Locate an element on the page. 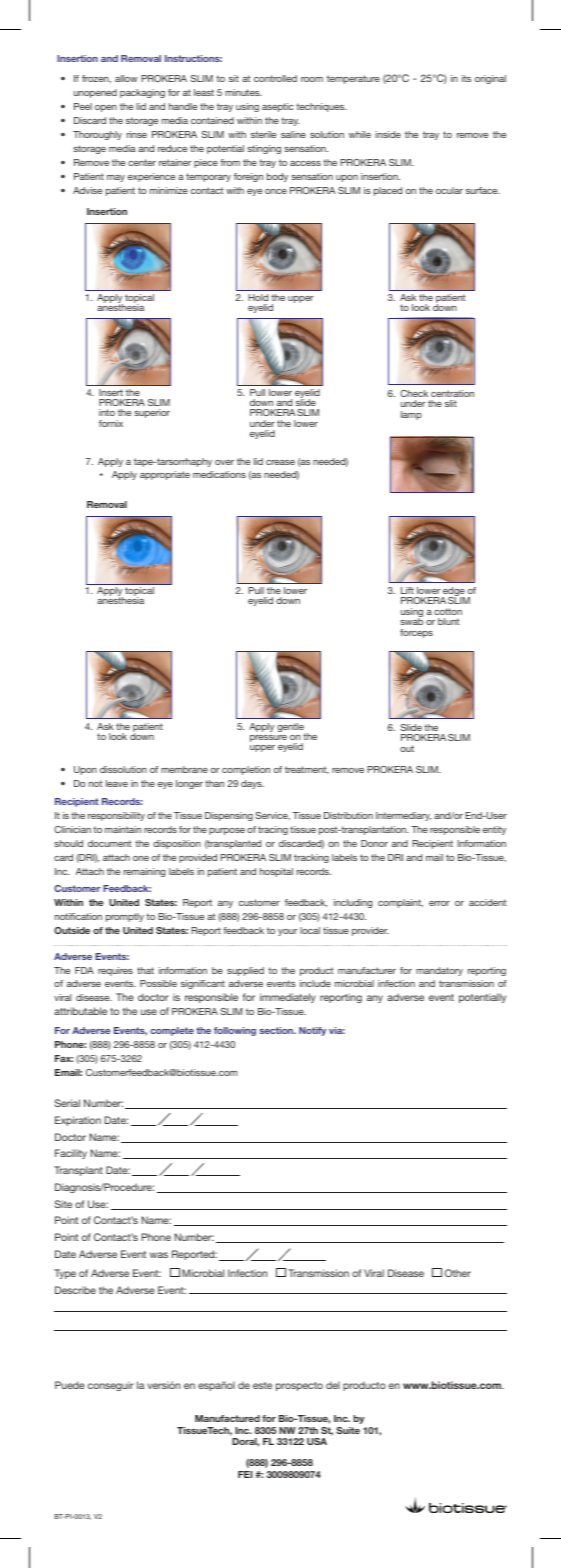  Suite is located at coordinates (348, 1430).
